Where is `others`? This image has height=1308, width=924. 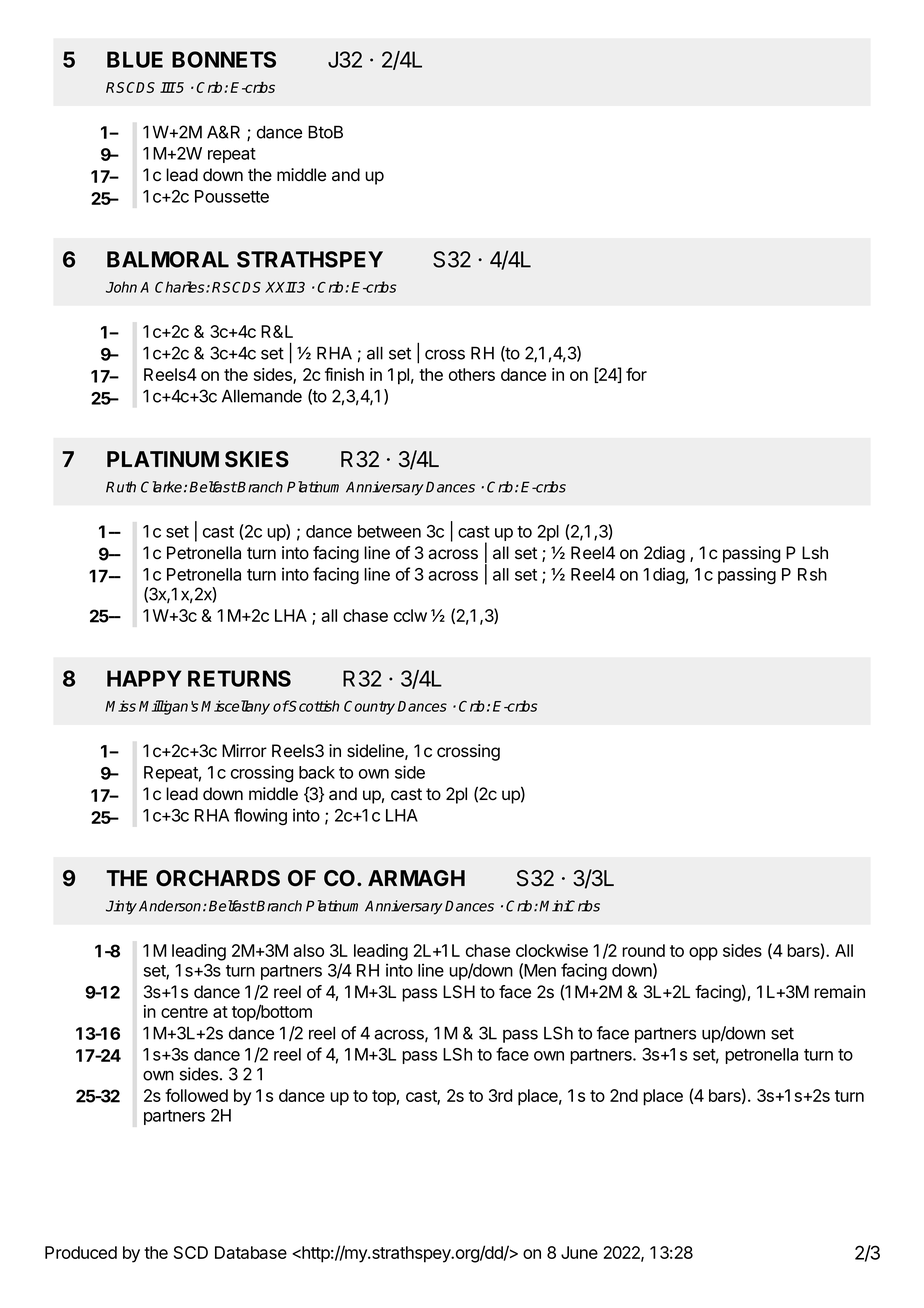
others is located at coordinates (472, 374).
